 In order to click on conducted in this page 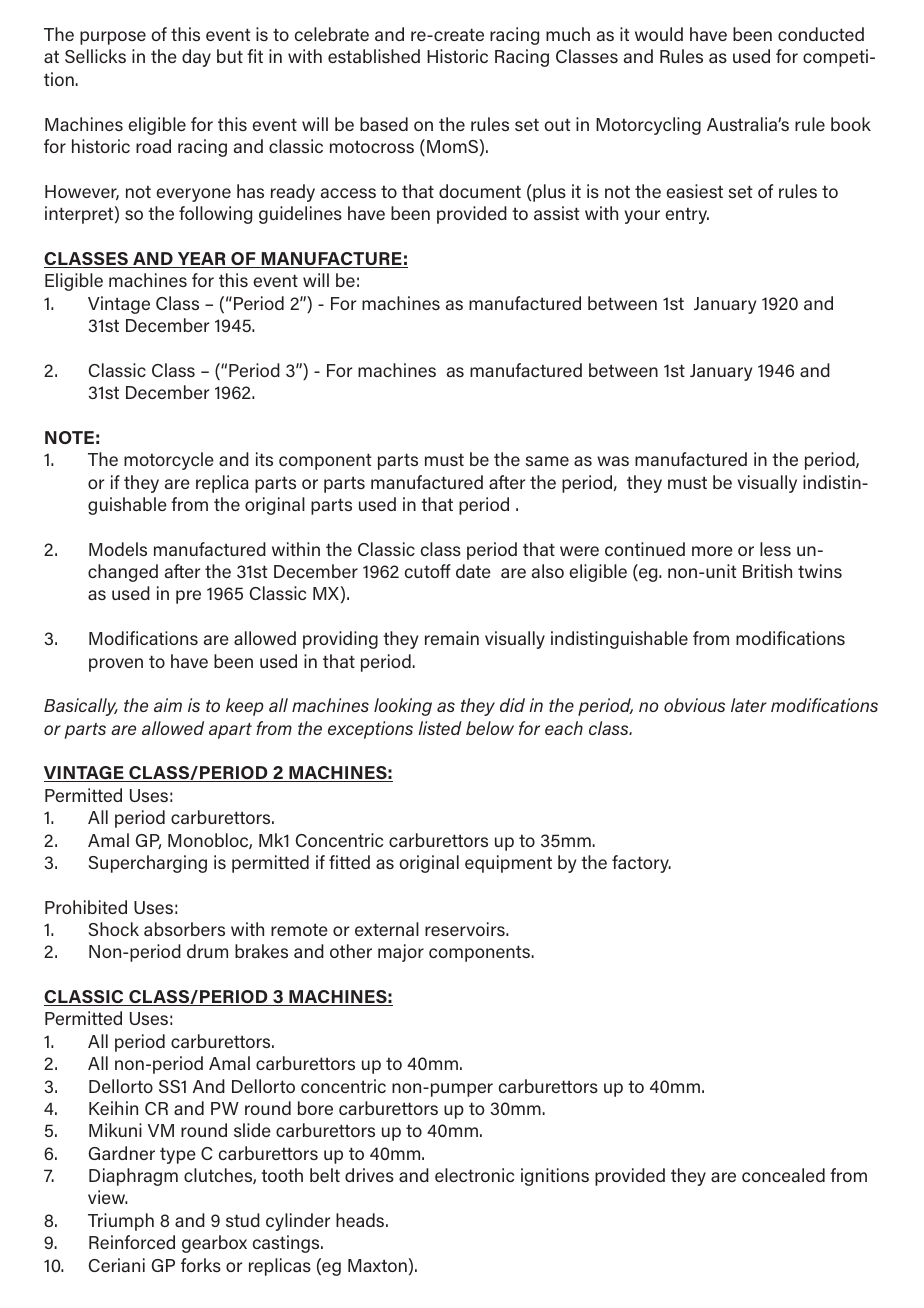, I will do `click(821, 34)`.
